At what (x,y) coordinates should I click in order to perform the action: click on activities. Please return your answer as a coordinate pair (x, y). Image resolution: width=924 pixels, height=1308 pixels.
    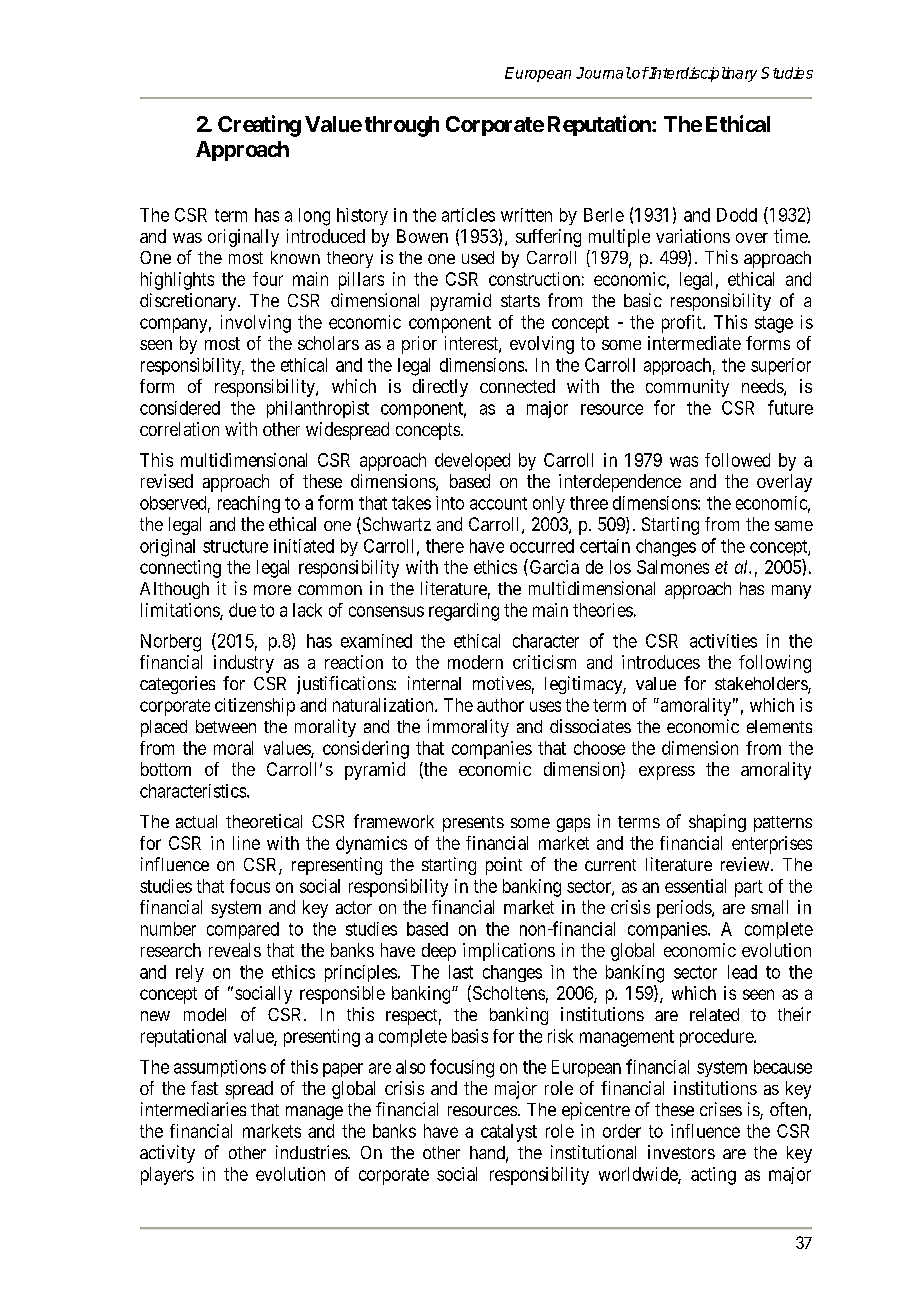
    Looking at the image, I should click on (723, 641).
